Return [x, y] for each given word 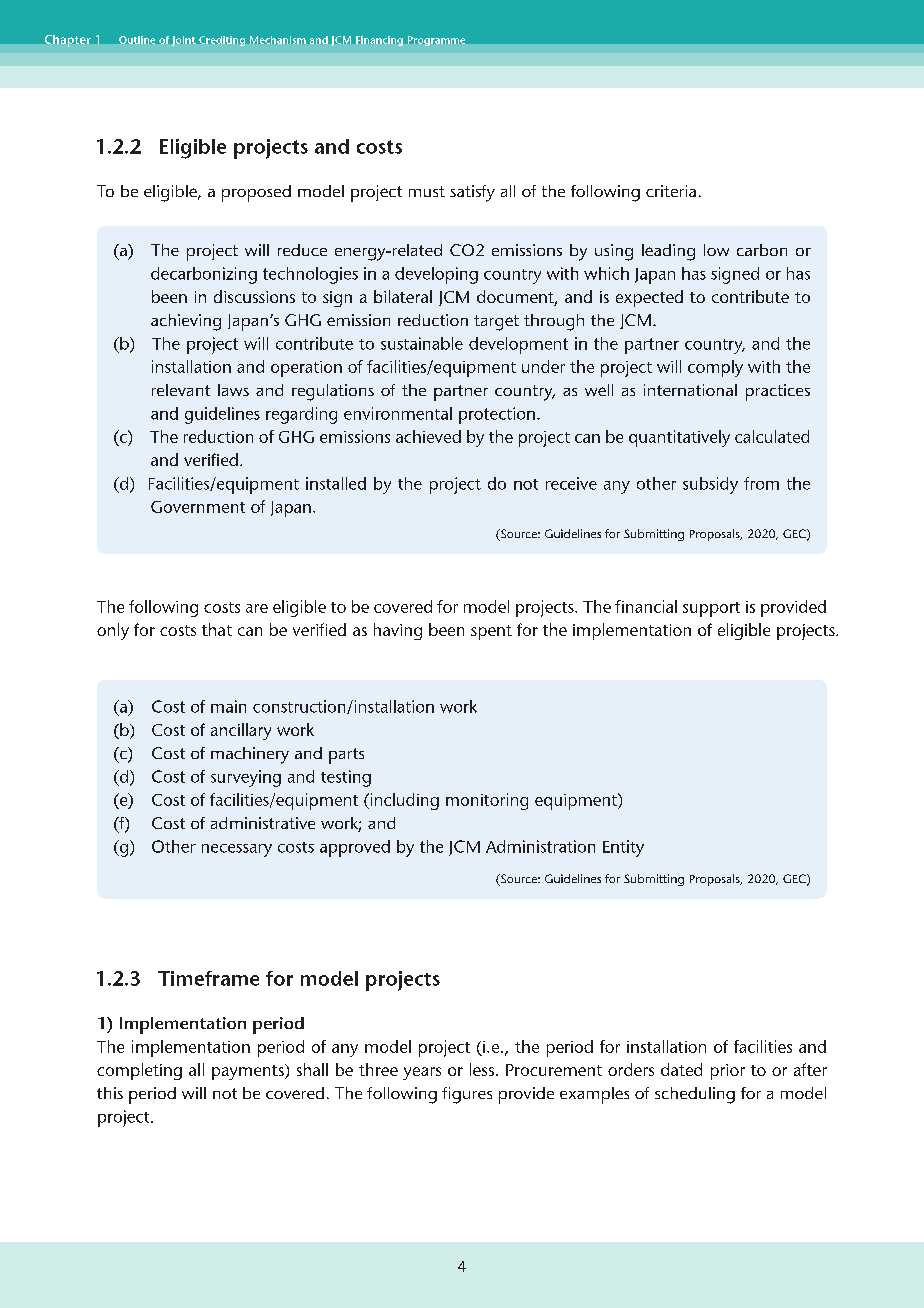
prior [728, 1072]
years [422, 1073]
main [228, 706]
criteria [671, 191]
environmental [398, 413]
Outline [137, 40]
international [690, 390]
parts [346, 756]
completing [139, 1071]
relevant [181, 390]
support [711, 609]
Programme [436, 41]
